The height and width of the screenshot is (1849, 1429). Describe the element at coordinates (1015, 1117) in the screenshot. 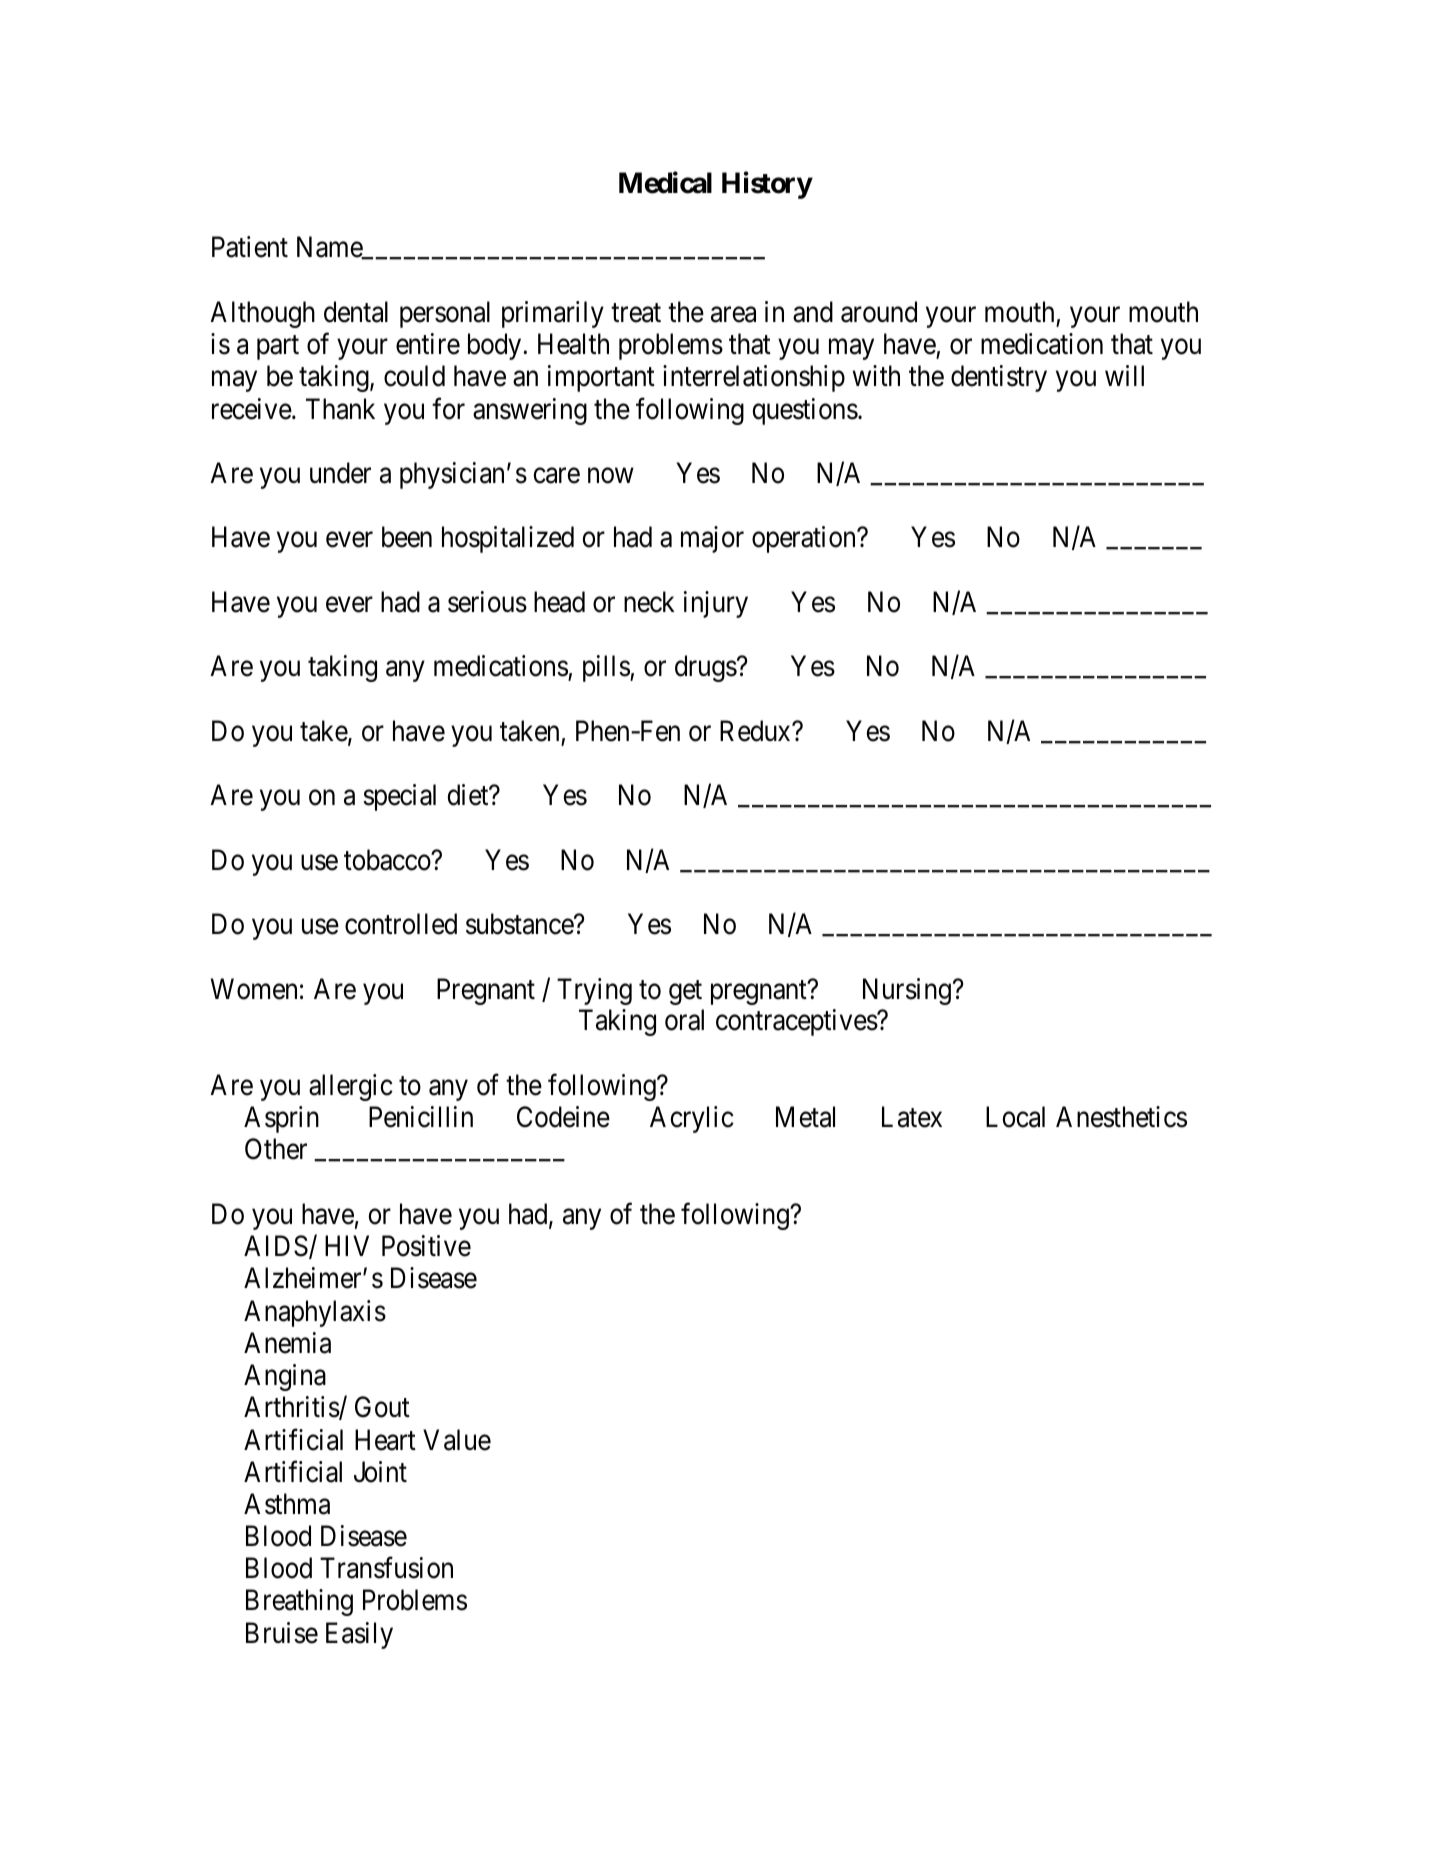

I see `Local` at that location.
